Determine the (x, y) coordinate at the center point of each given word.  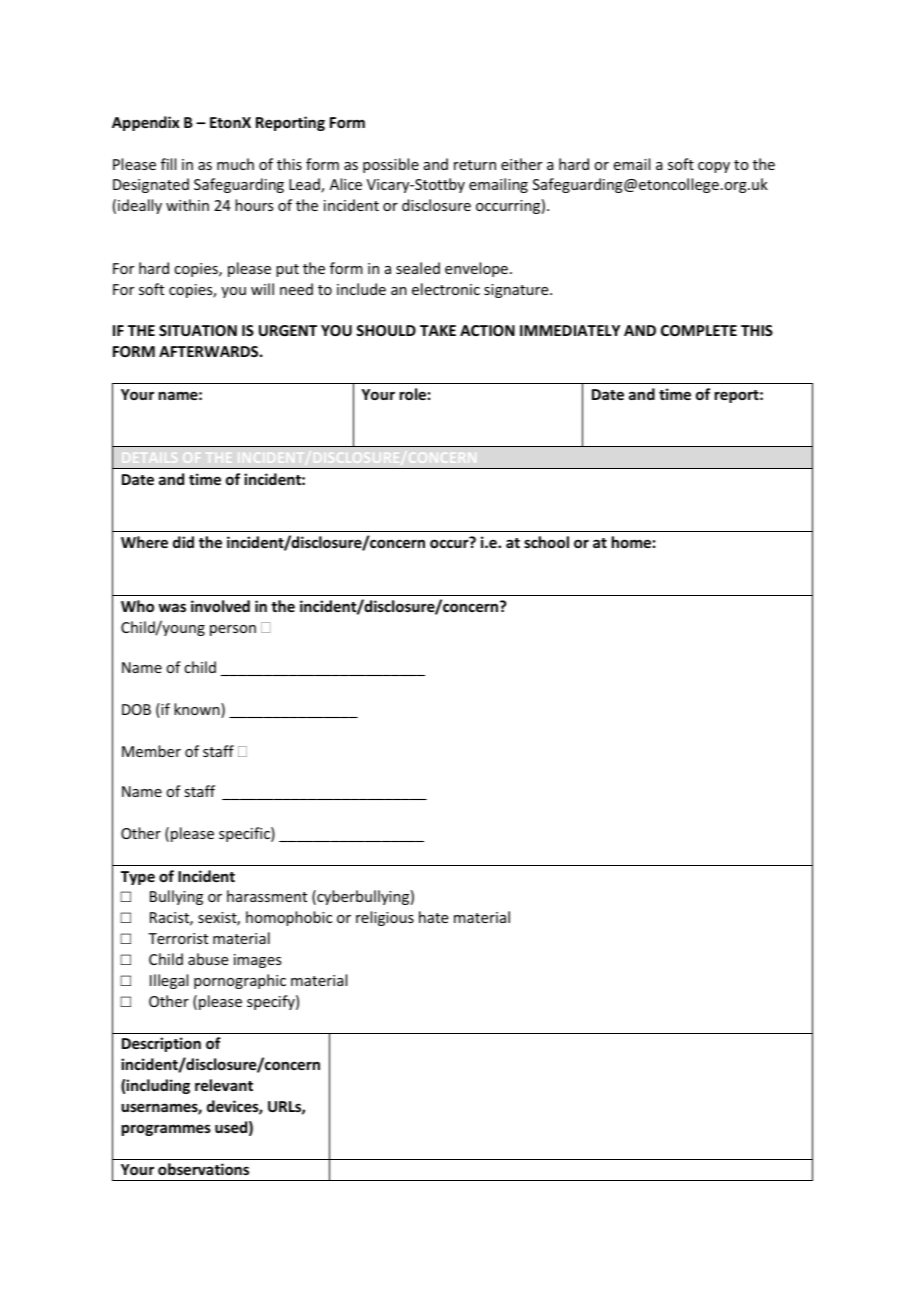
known (198, 710)
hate (433, 917)
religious (385, 918)
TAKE (438, 330)
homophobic (289, 918)
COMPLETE (699, 330)
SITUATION (198, 330)
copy (714, 167)
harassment (267, 896)
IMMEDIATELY (570, 330)
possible (391, 165)
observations (203, 1169)
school (546, 542)
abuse (208, 959)
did (183, 542)
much (235, 164)
